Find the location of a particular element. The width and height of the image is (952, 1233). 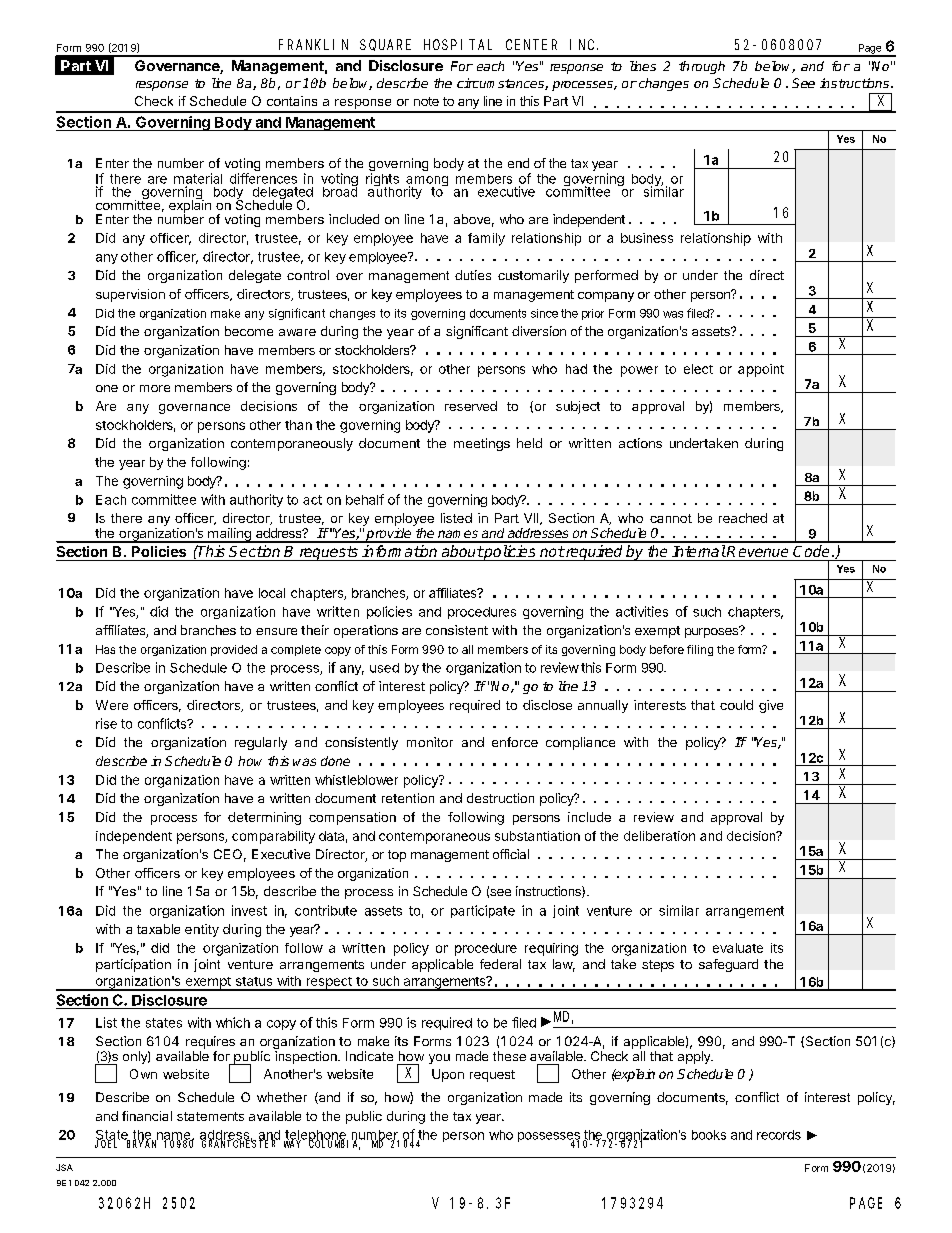

BRYAN is located at coordinates (141, 1143).
